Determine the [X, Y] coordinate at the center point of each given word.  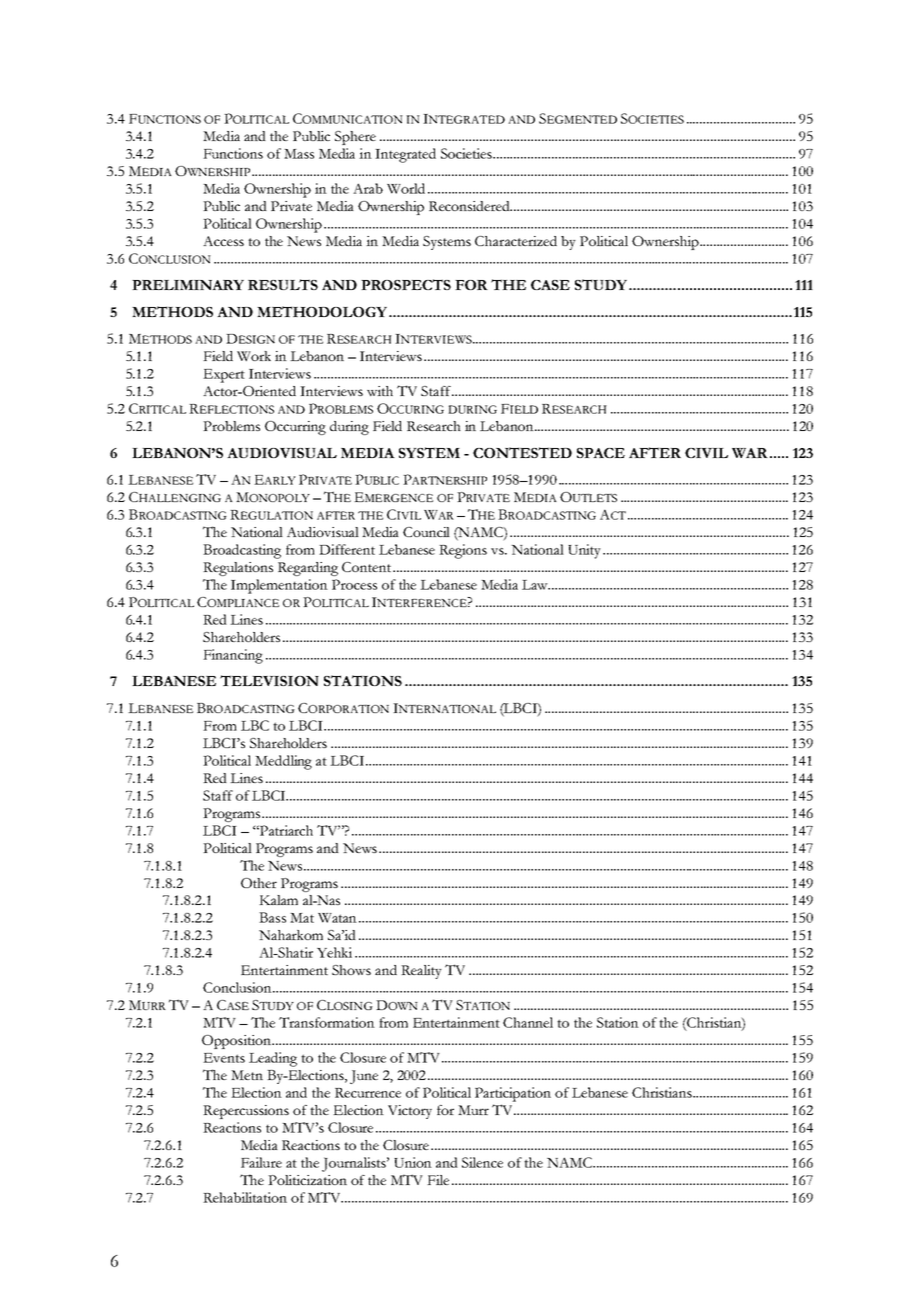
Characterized [516, 241]
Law [536, 585]
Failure [261, 1162]
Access [223, 241]
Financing [233, 656]
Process [354, 584]
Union [413, 1162]
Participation [513, 1094]
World [406, 188]
